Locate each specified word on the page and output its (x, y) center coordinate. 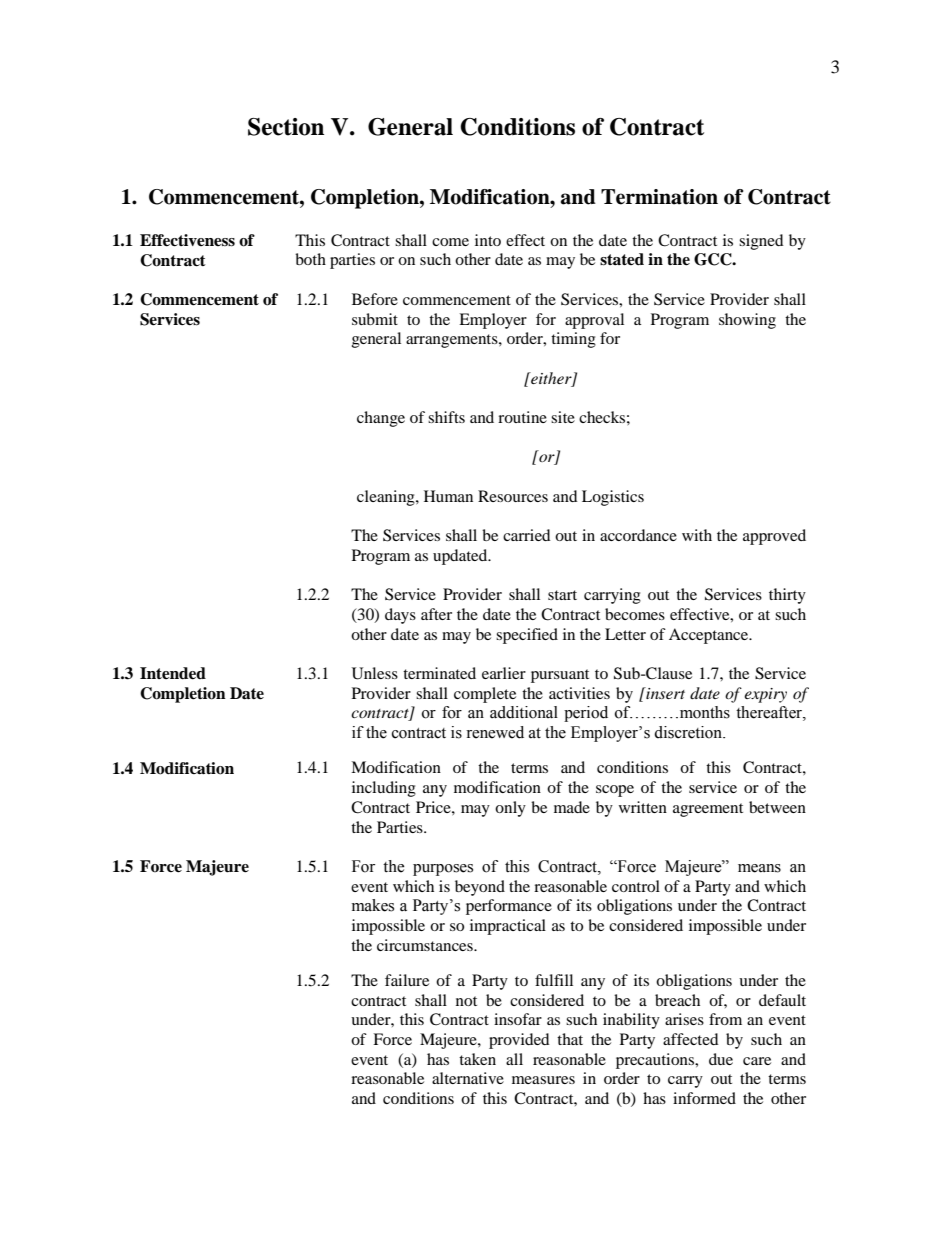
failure (407, 980)
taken (477, 1059)
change (381, 419)
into (488, 240)
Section (286, 127)
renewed (495, 732)
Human (448, 496)
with (697, 535)
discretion (689, 732)
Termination (659, 197)
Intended (173, 673)
